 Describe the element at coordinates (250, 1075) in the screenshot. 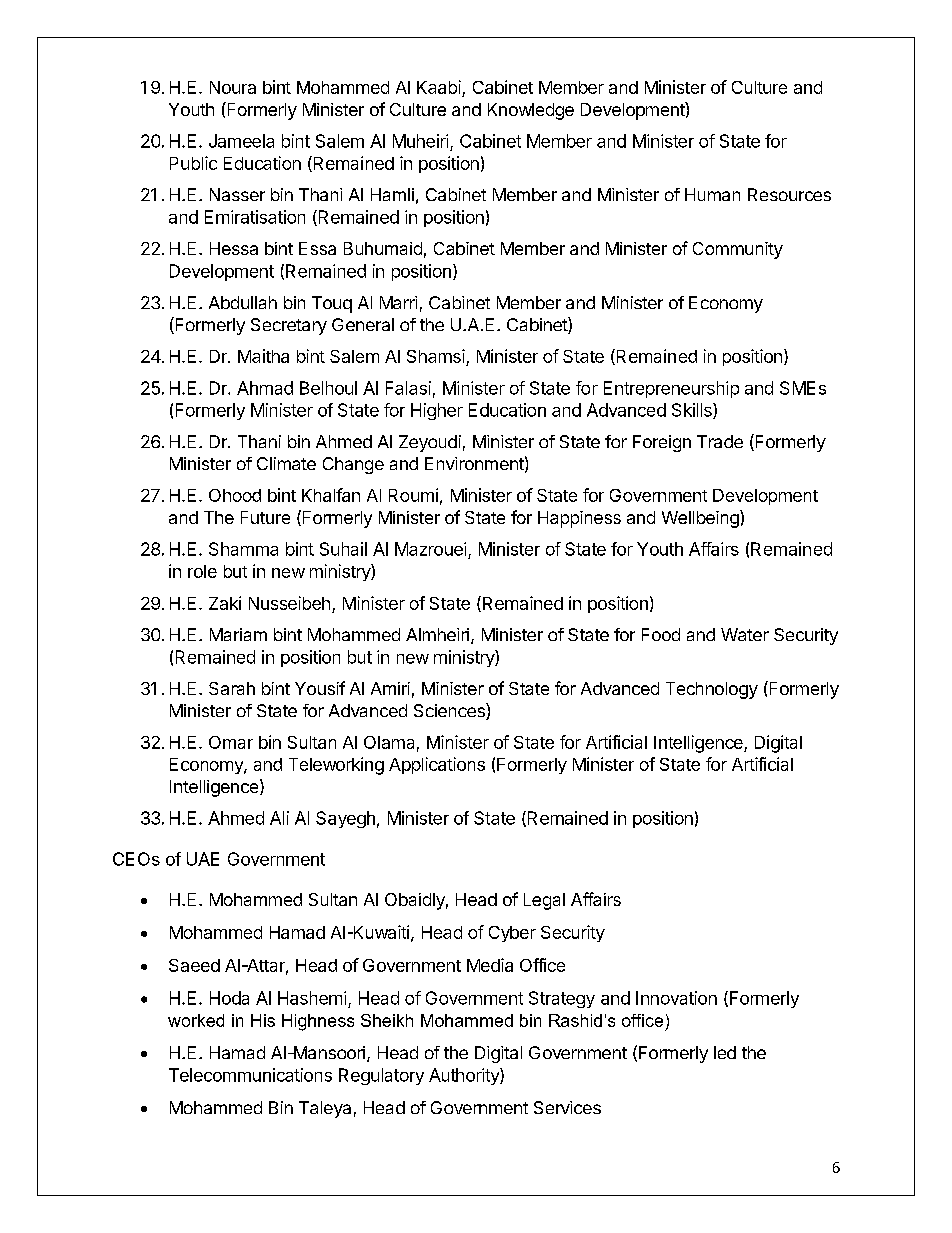

I see `Telecommunications` at that location.
